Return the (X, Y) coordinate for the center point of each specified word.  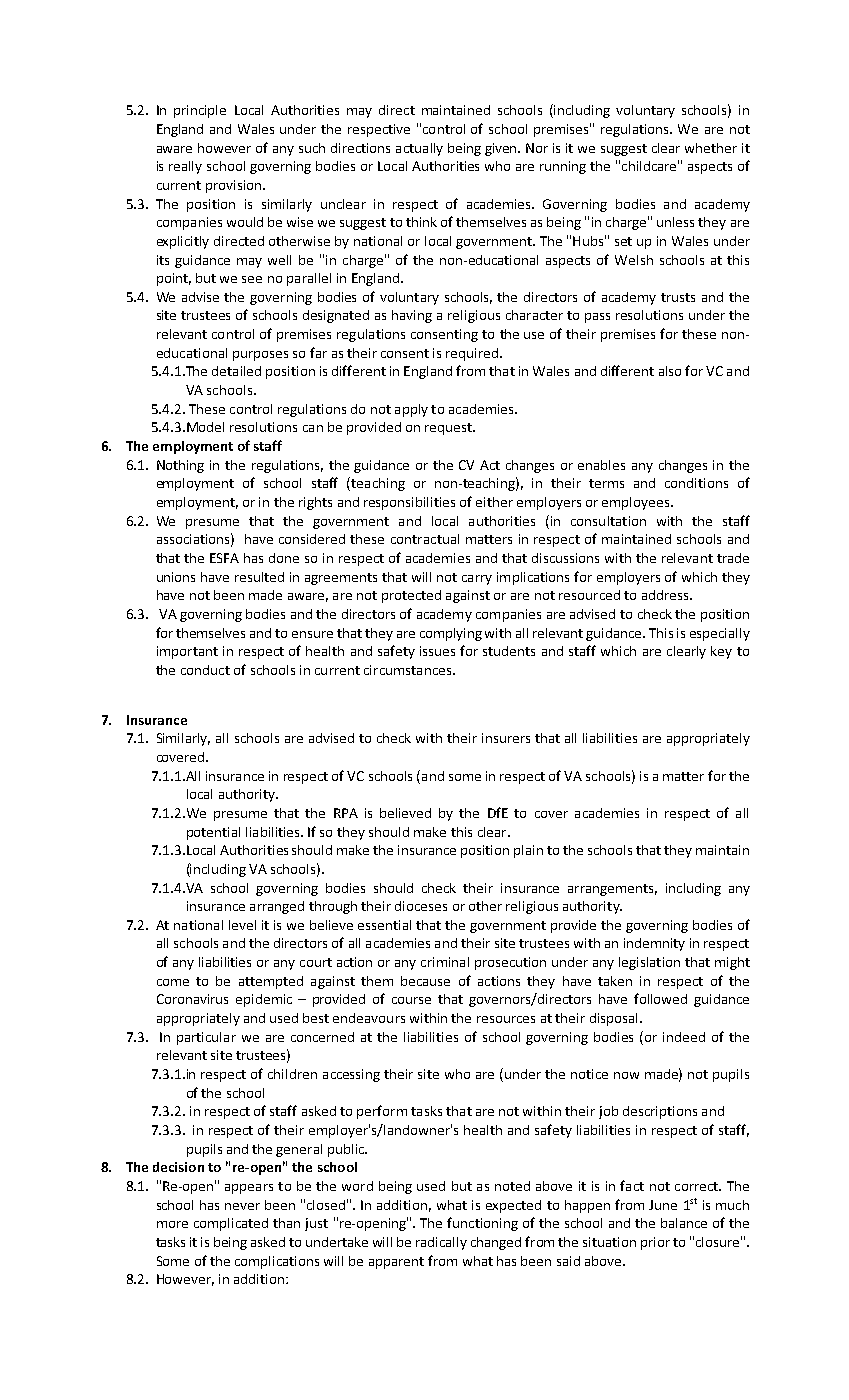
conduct (205, 670)
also (670, 371)
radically (441, 1243)
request (449, 429)
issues (437, 651)
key (721, 652)
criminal (445, 962)
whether (711, 148)
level (242, 925)
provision (235, 186)
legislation (649, 963)
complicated (231, 1224)
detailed (236, 371)
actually (419, 149)
